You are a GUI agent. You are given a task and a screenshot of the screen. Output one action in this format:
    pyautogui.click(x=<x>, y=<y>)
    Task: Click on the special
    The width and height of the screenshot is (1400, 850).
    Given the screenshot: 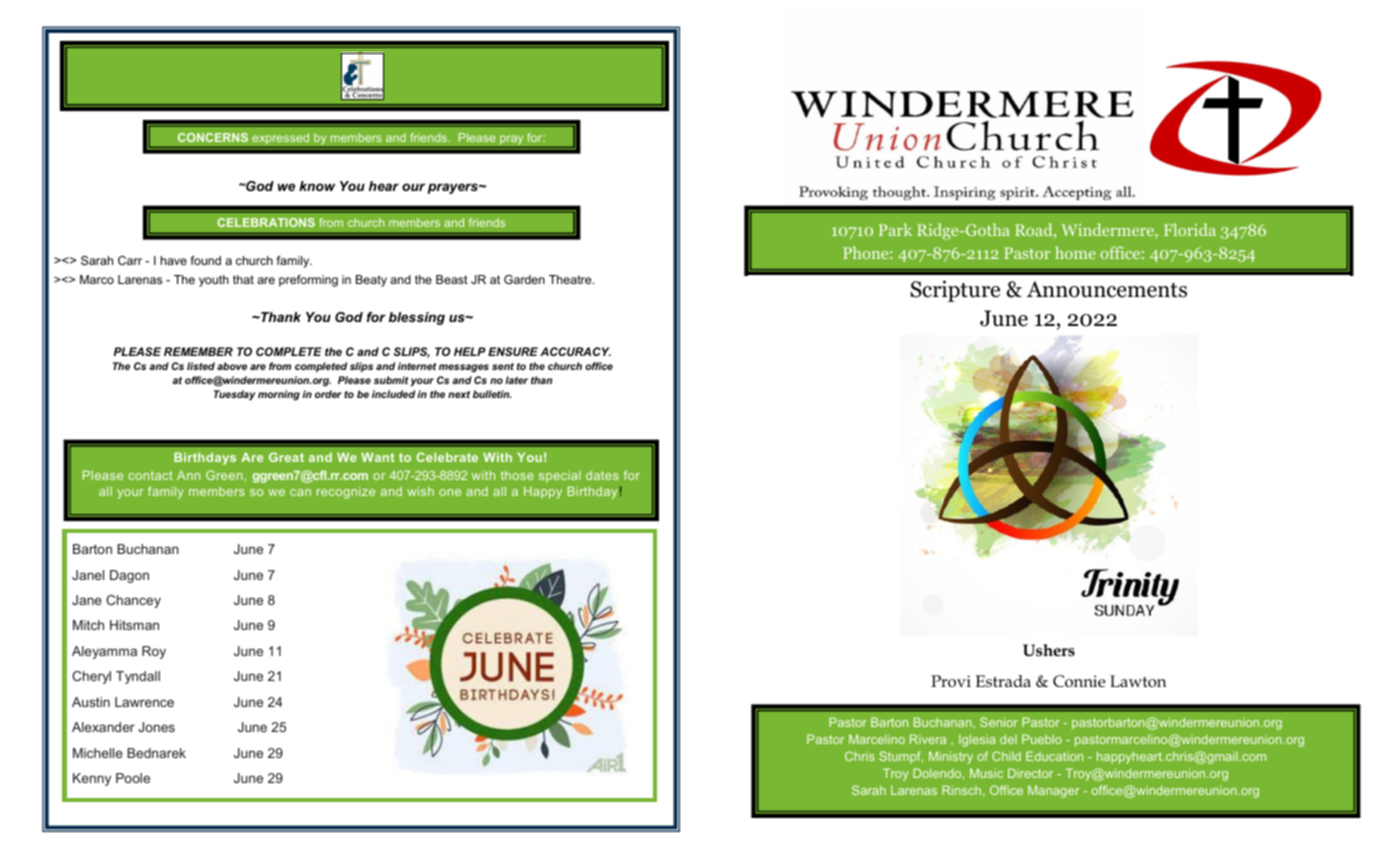 What is the action you would take?
    pyautogui.click(x=560, y=477)
